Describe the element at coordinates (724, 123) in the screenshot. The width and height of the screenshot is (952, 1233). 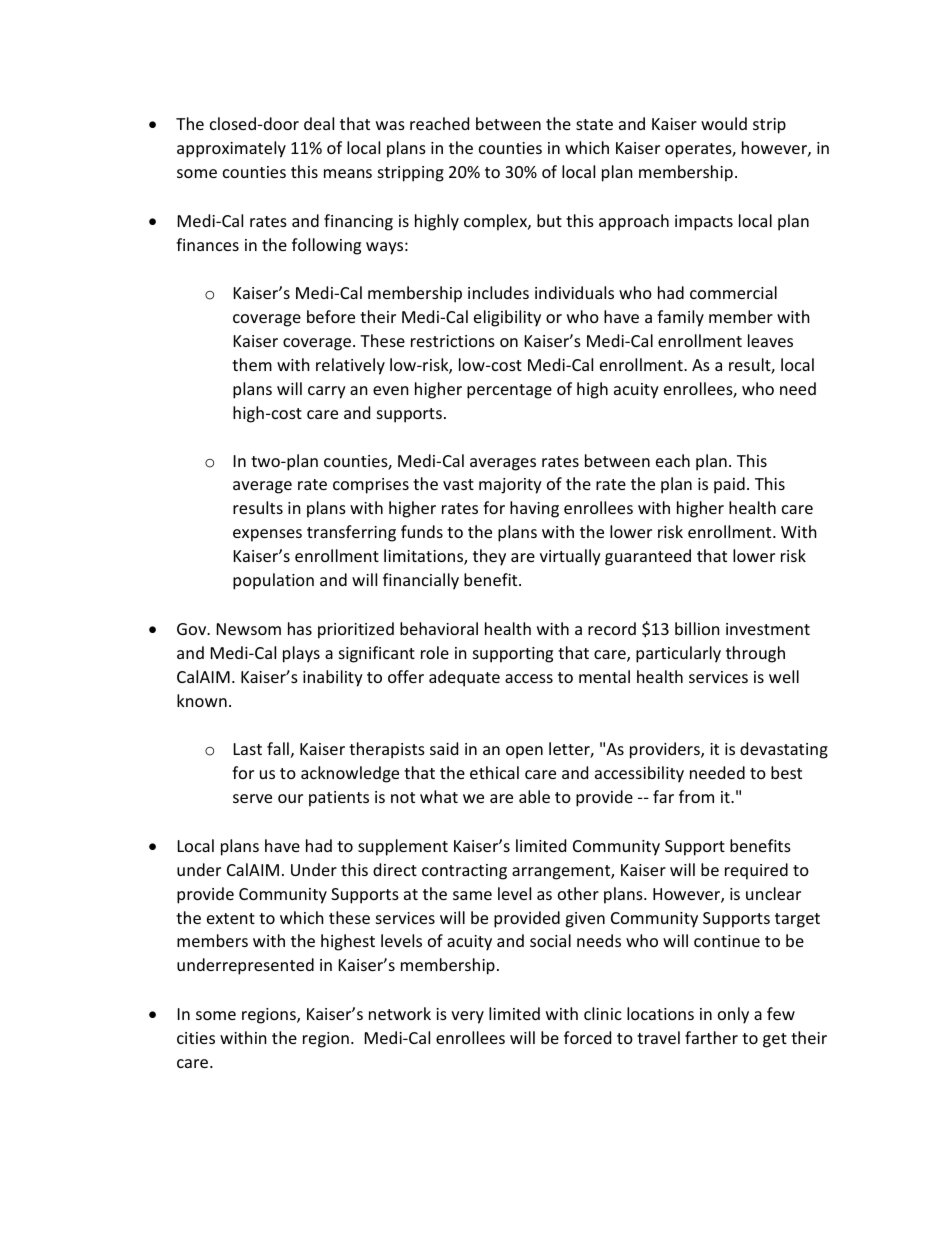
I see `would` at that location.
